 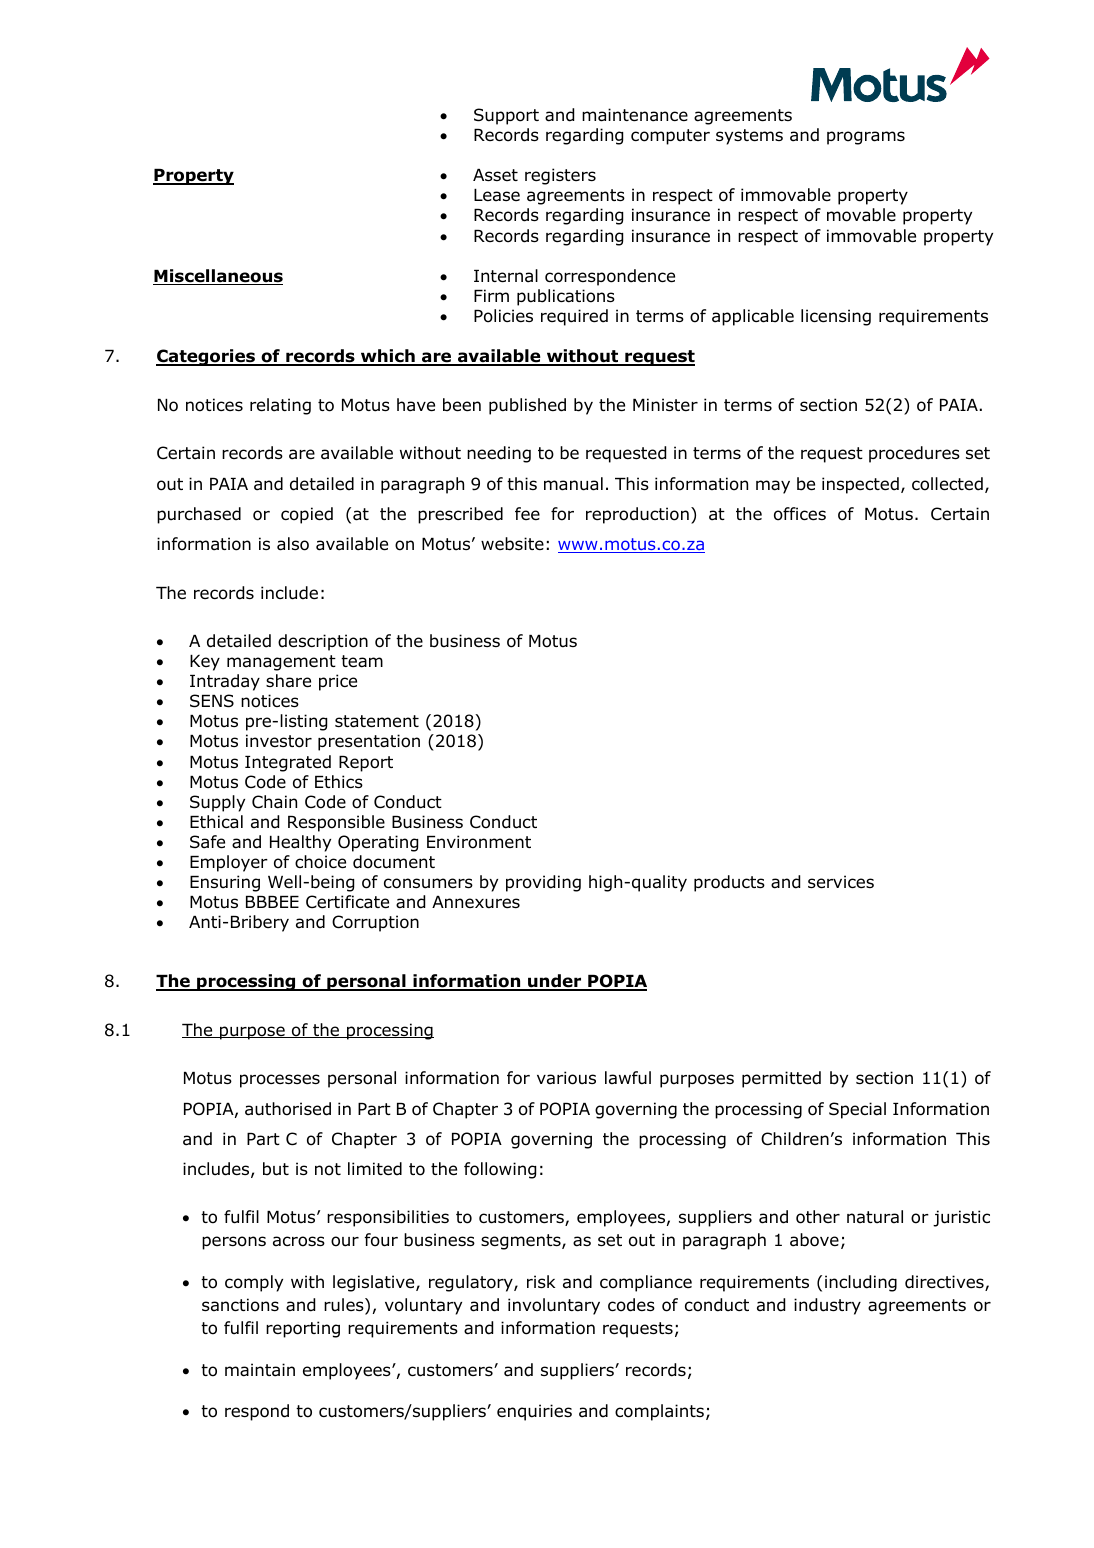 I want to click on registers, so click(x=560, y=176).
